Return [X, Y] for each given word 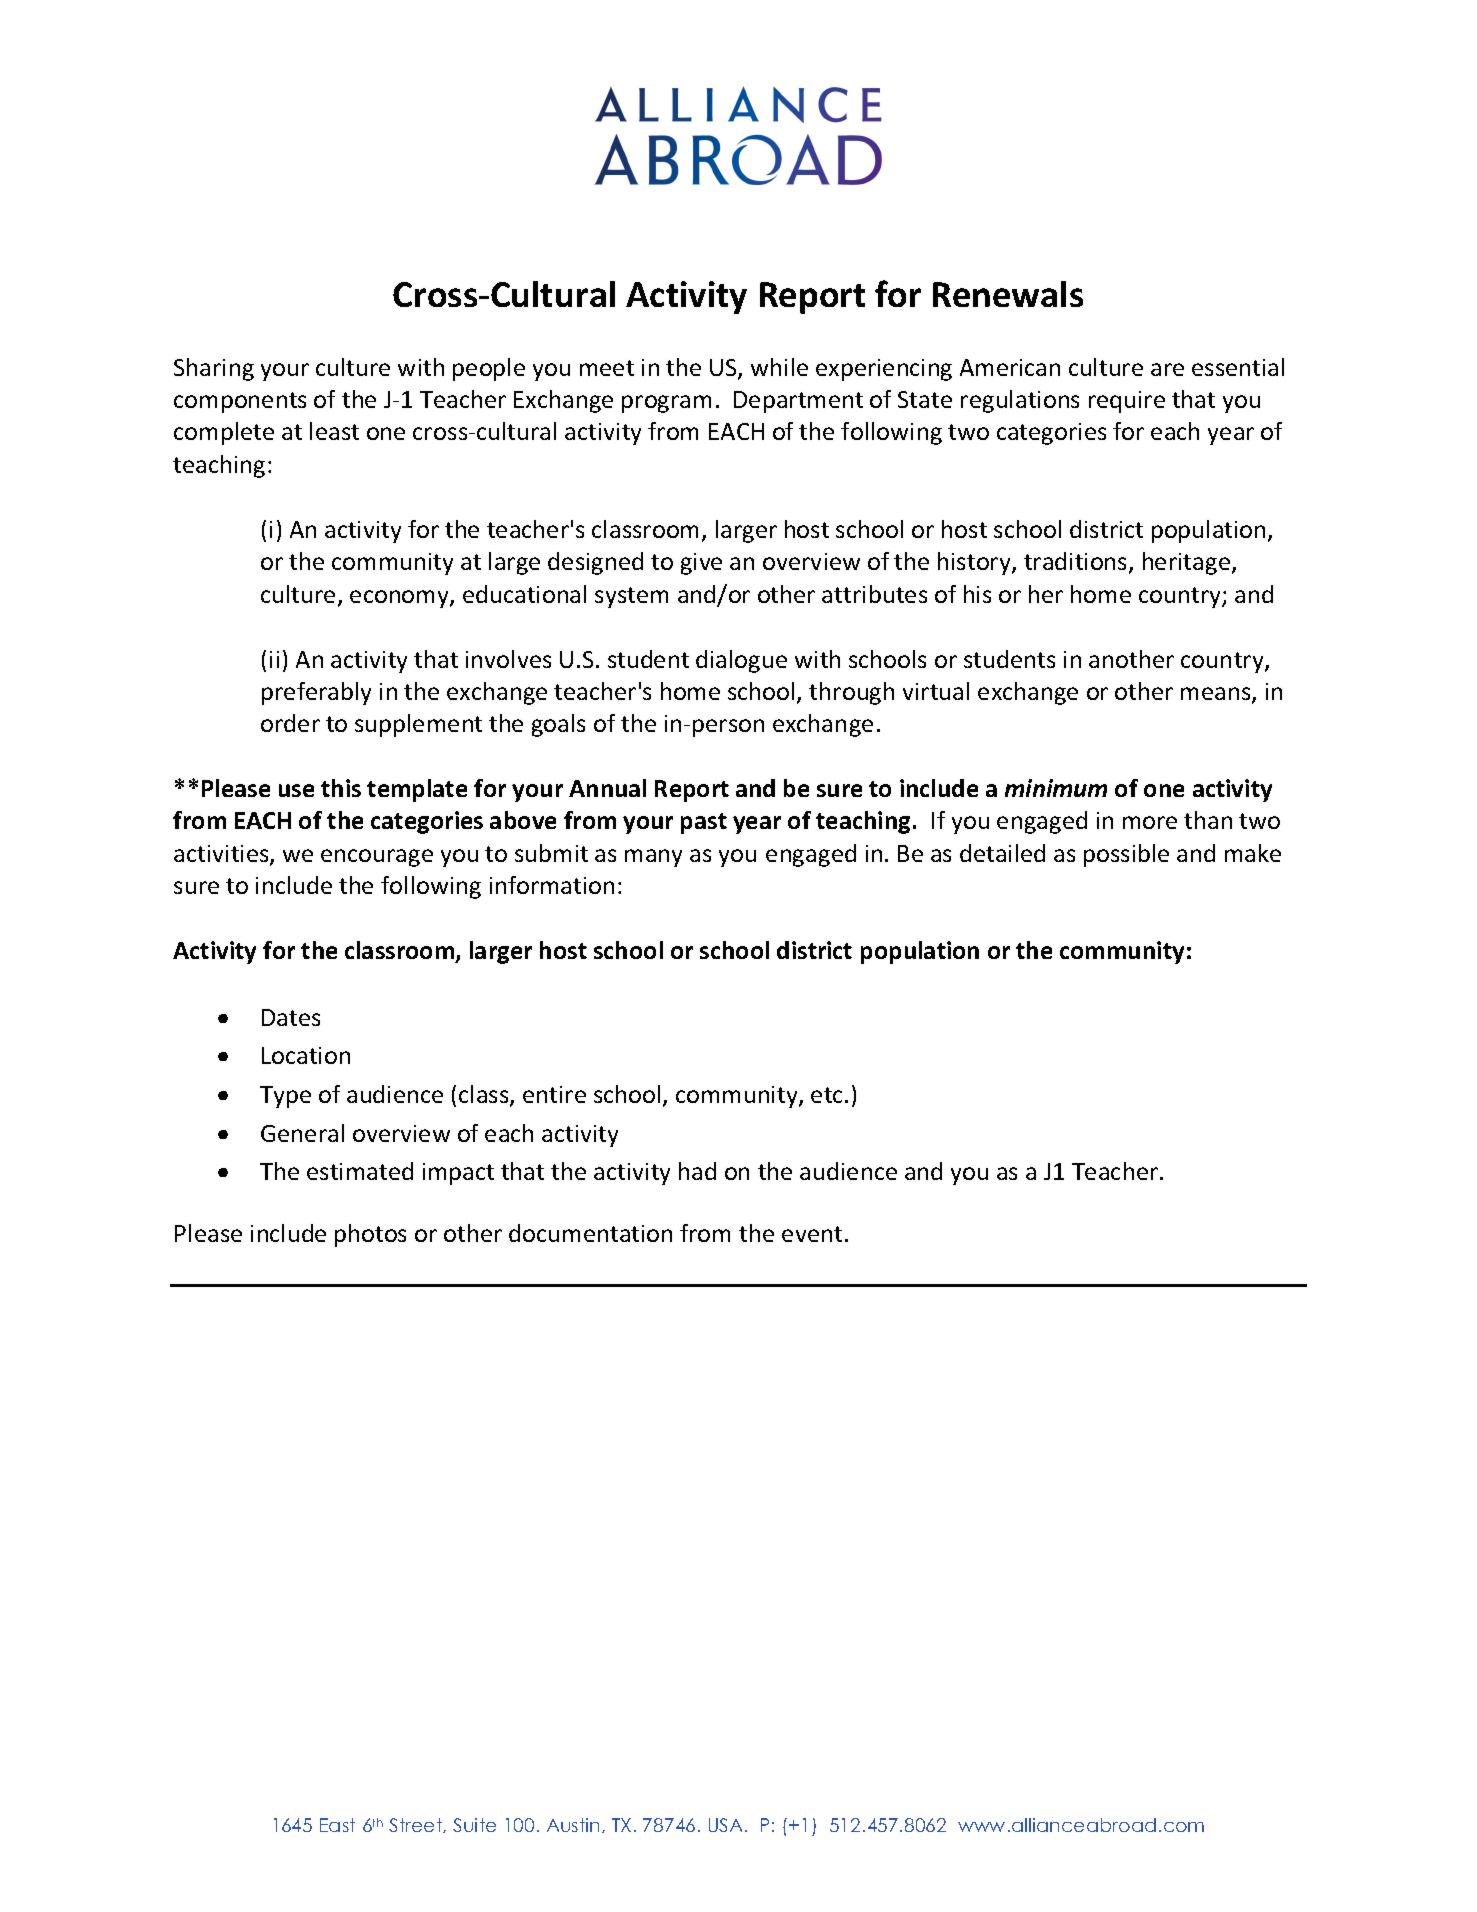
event [812, 1234]
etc [828, 1095]
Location [306, 1055]
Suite [474, 1825]
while [779, 367]
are [1167, 369]
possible [1126, 855]
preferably [316, 693]
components [240, 402]
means [1217, 695]
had [697, 1171]
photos [370, 1235]
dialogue [741, 661]
